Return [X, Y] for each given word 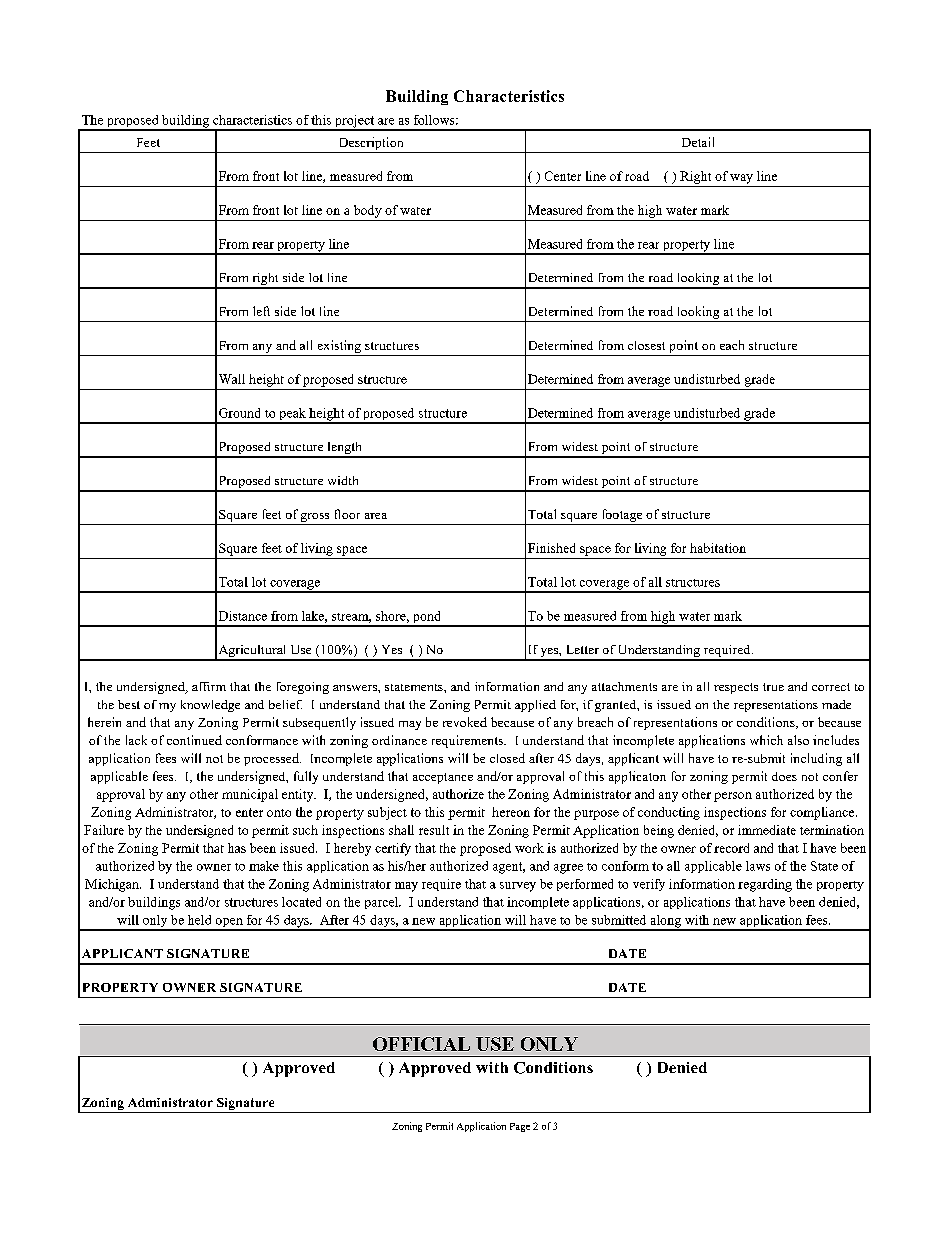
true [773, 687]
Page [520, 1127]
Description [371, 143]
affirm [209, 686]
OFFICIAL [421, 1044]
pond [427, 618]
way [741, 179]
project [354, 122]
